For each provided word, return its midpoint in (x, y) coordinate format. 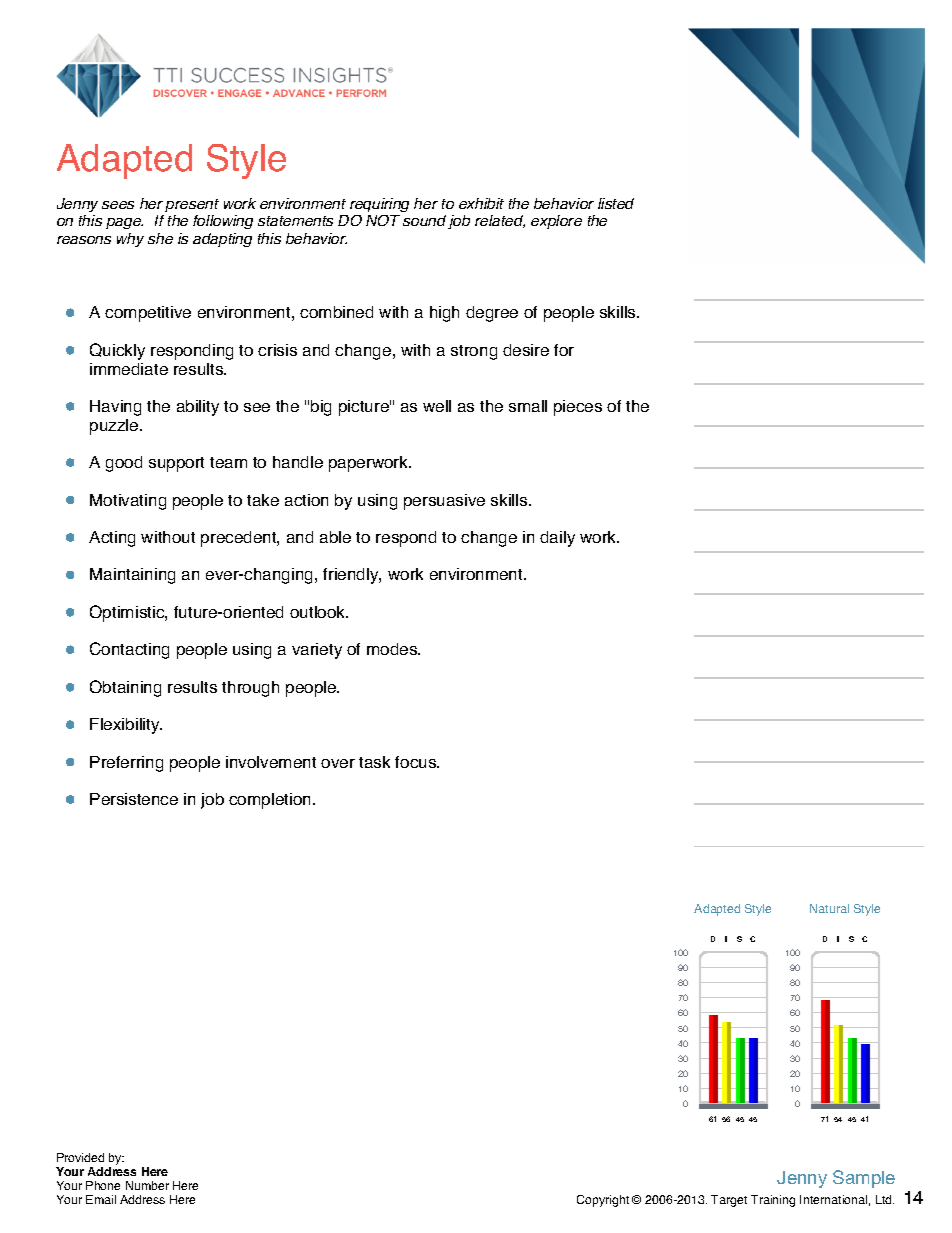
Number (147, 1185)
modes (393, 649)
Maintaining (132, 576)
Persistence (134, 799)
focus (417, 762)
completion (269, 801)
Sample (864, 1179)
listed (616, 203)
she (160, 238)
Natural (829, 908)
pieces (578, 408)
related (500, 221)
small (528, 406)
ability (198, 408)
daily (557, 539)
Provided (80, 1157)
